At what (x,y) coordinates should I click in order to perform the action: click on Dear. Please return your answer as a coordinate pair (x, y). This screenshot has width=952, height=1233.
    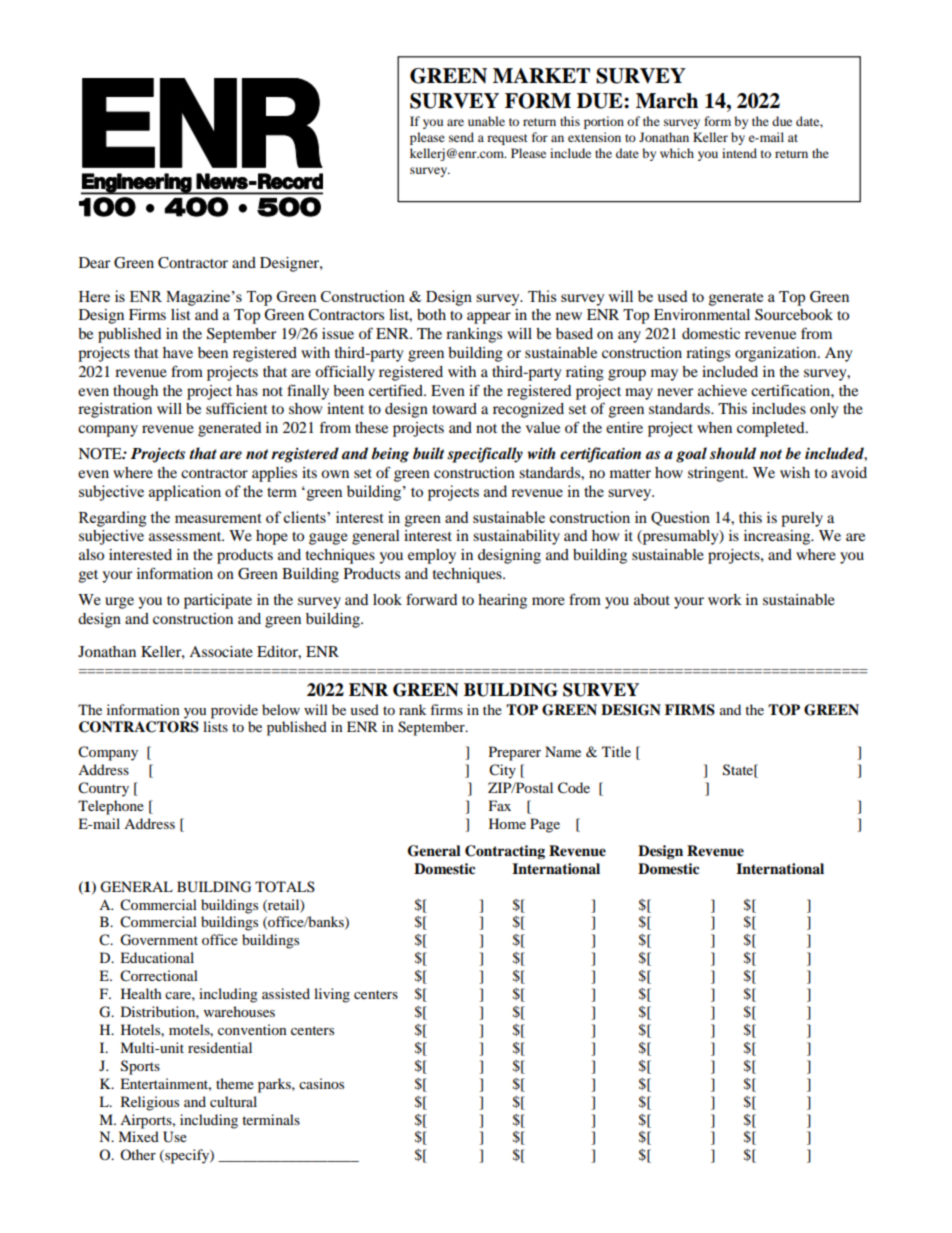
    Looking at the image, I should click on (95, 262).
